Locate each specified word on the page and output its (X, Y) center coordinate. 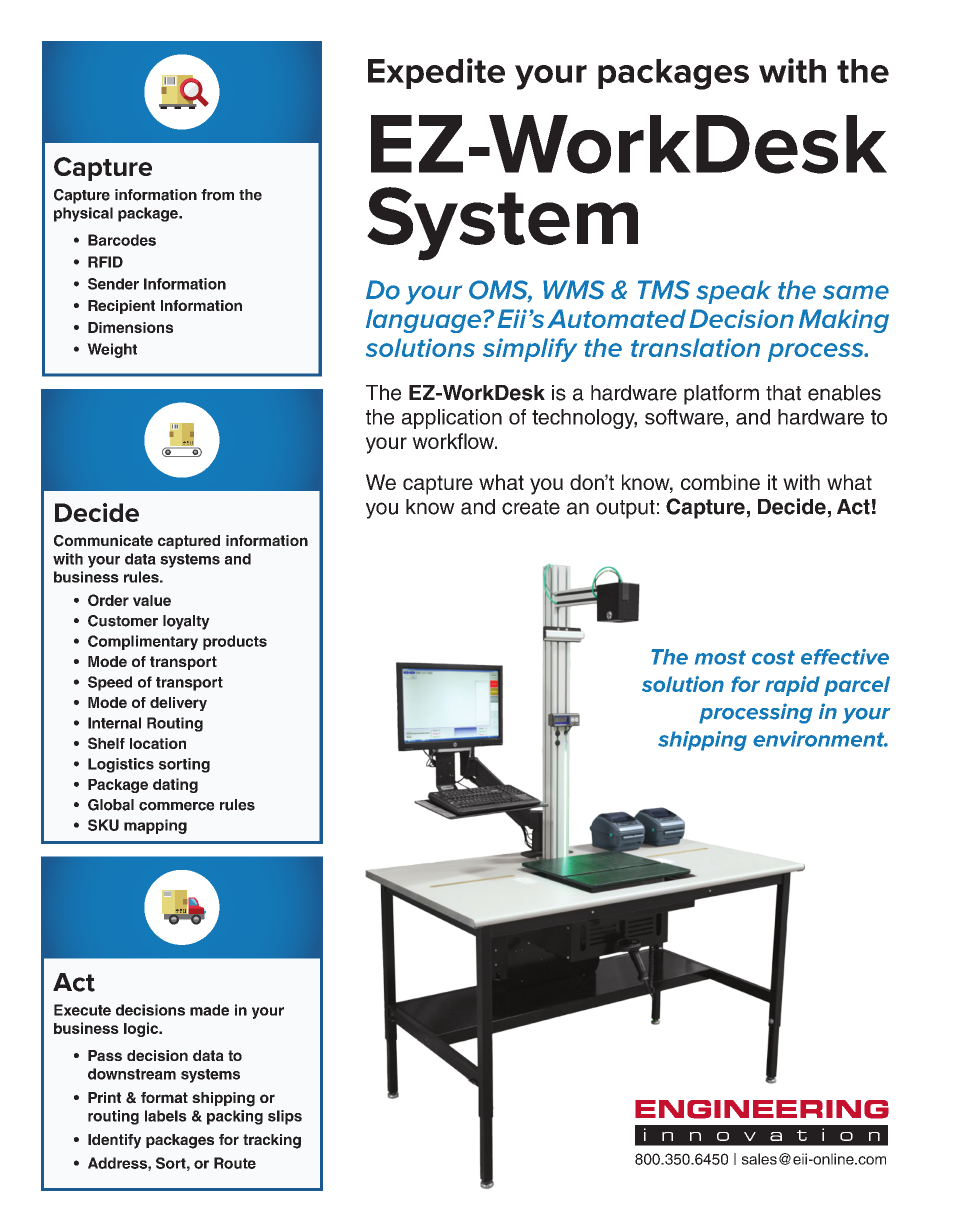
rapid (792, 686)
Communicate (103, 541)
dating (175, 785)
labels (166, 1116)
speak (733, 292)
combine (720, 482)
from (217, 195)
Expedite (436, 73)
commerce (177, 806)
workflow (454, 441)
